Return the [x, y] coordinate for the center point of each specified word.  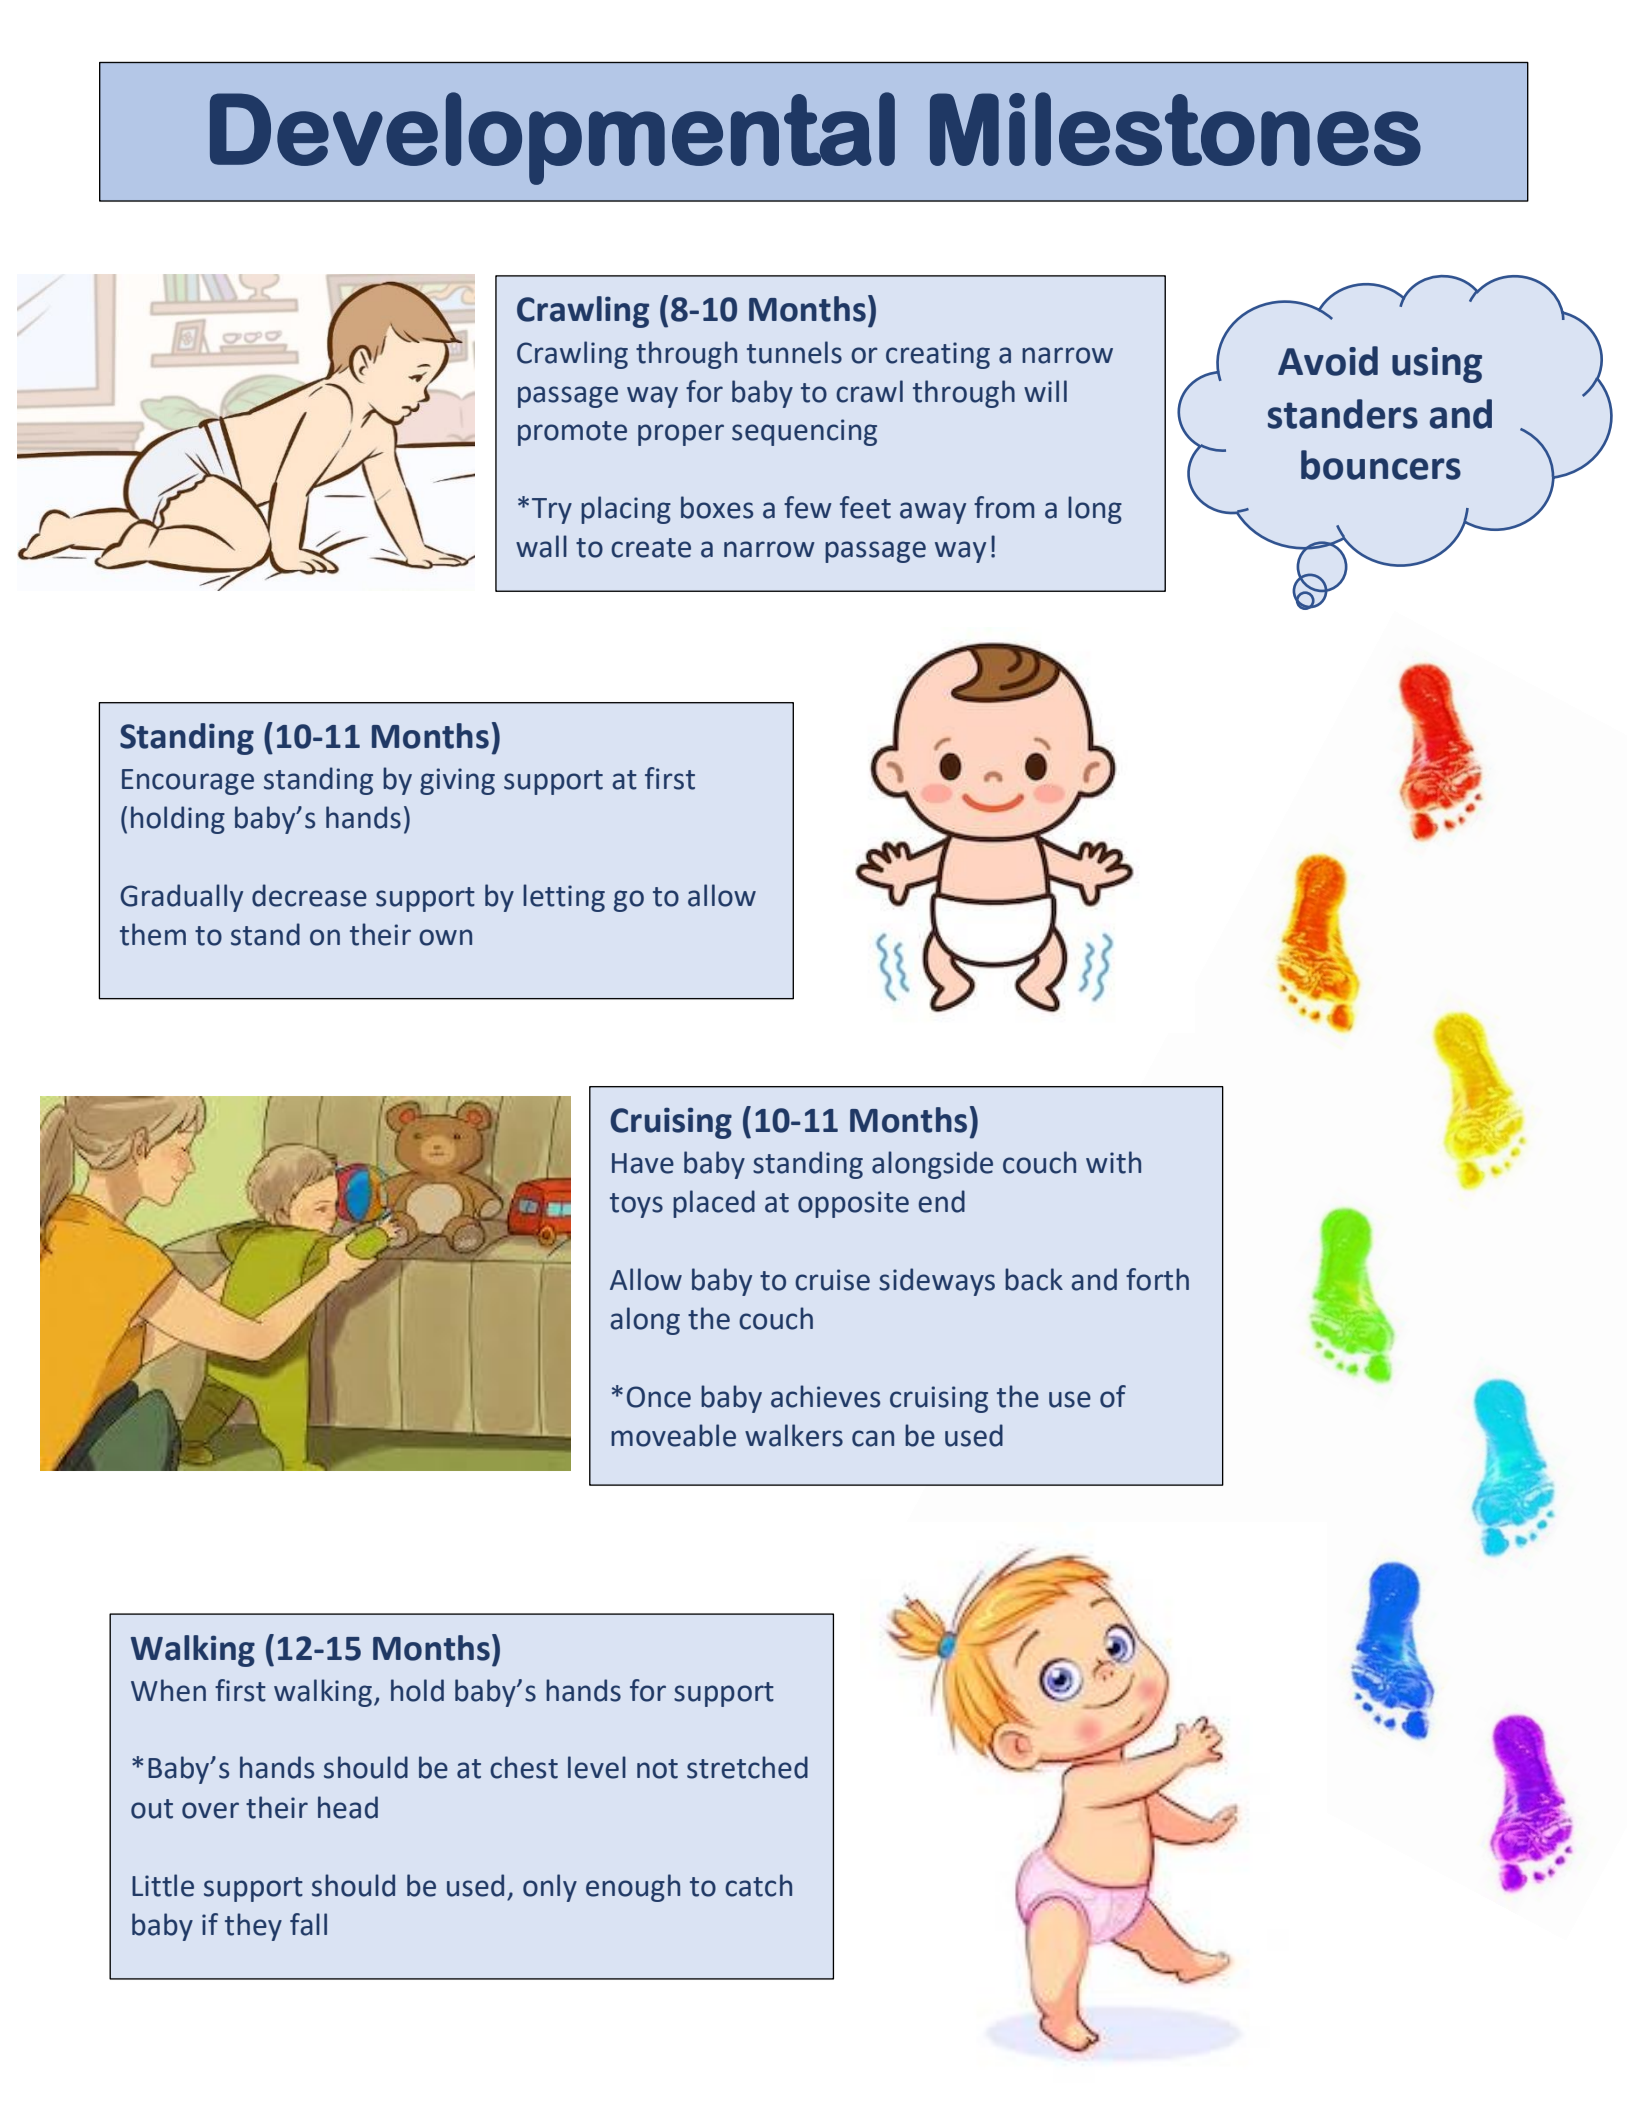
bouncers [1381, 465]
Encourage [188, 782]
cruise [832, 1280]
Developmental [552, 138]
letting [564, 898]
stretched [747, 1767]
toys [636, 1205]
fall [308, 1924]
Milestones [1175, 129]
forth [1157, 1279]
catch [758, 1885]
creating [938, 355]
